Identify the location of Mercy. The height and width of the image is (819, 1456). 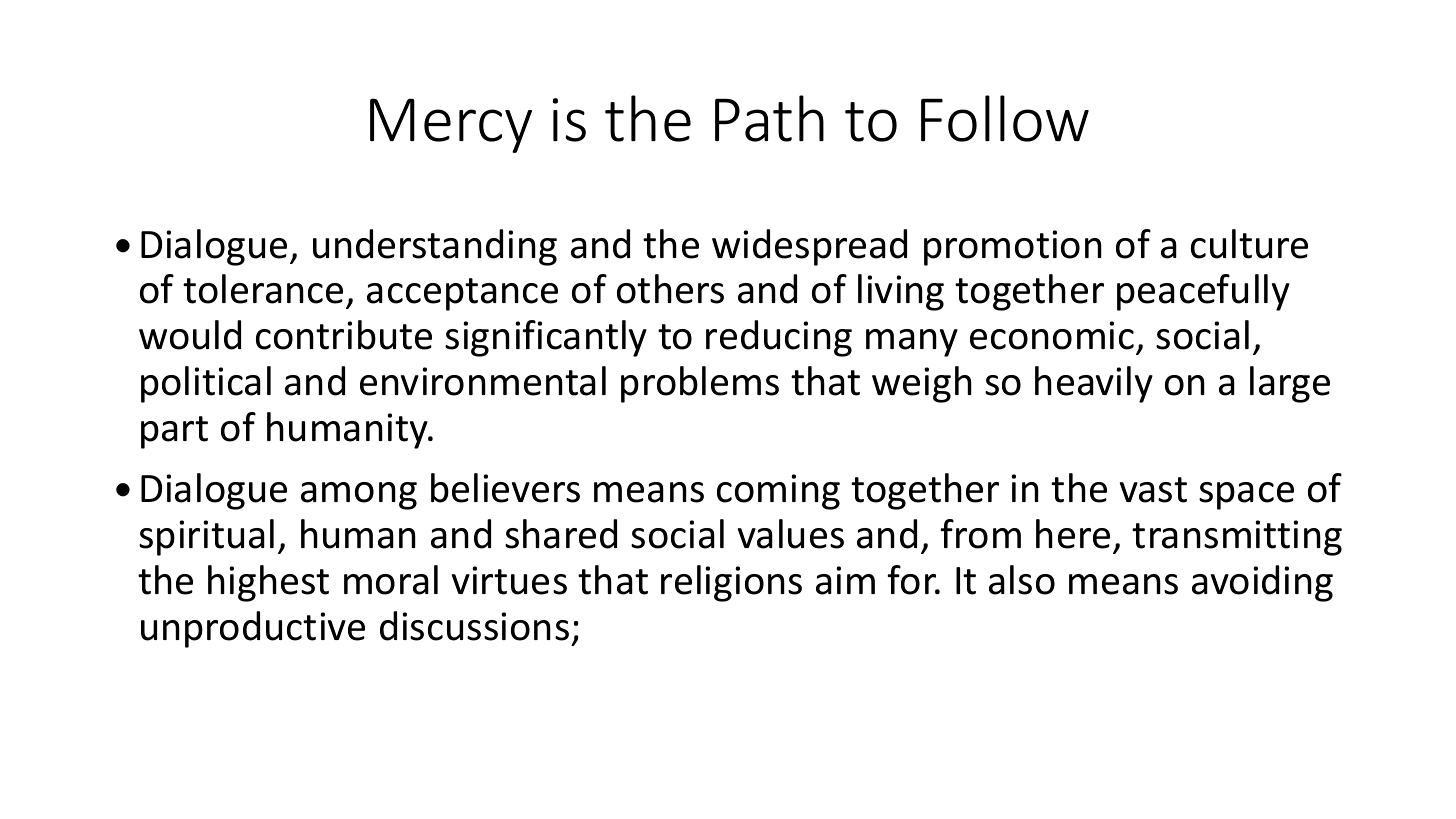
(451, 125).
